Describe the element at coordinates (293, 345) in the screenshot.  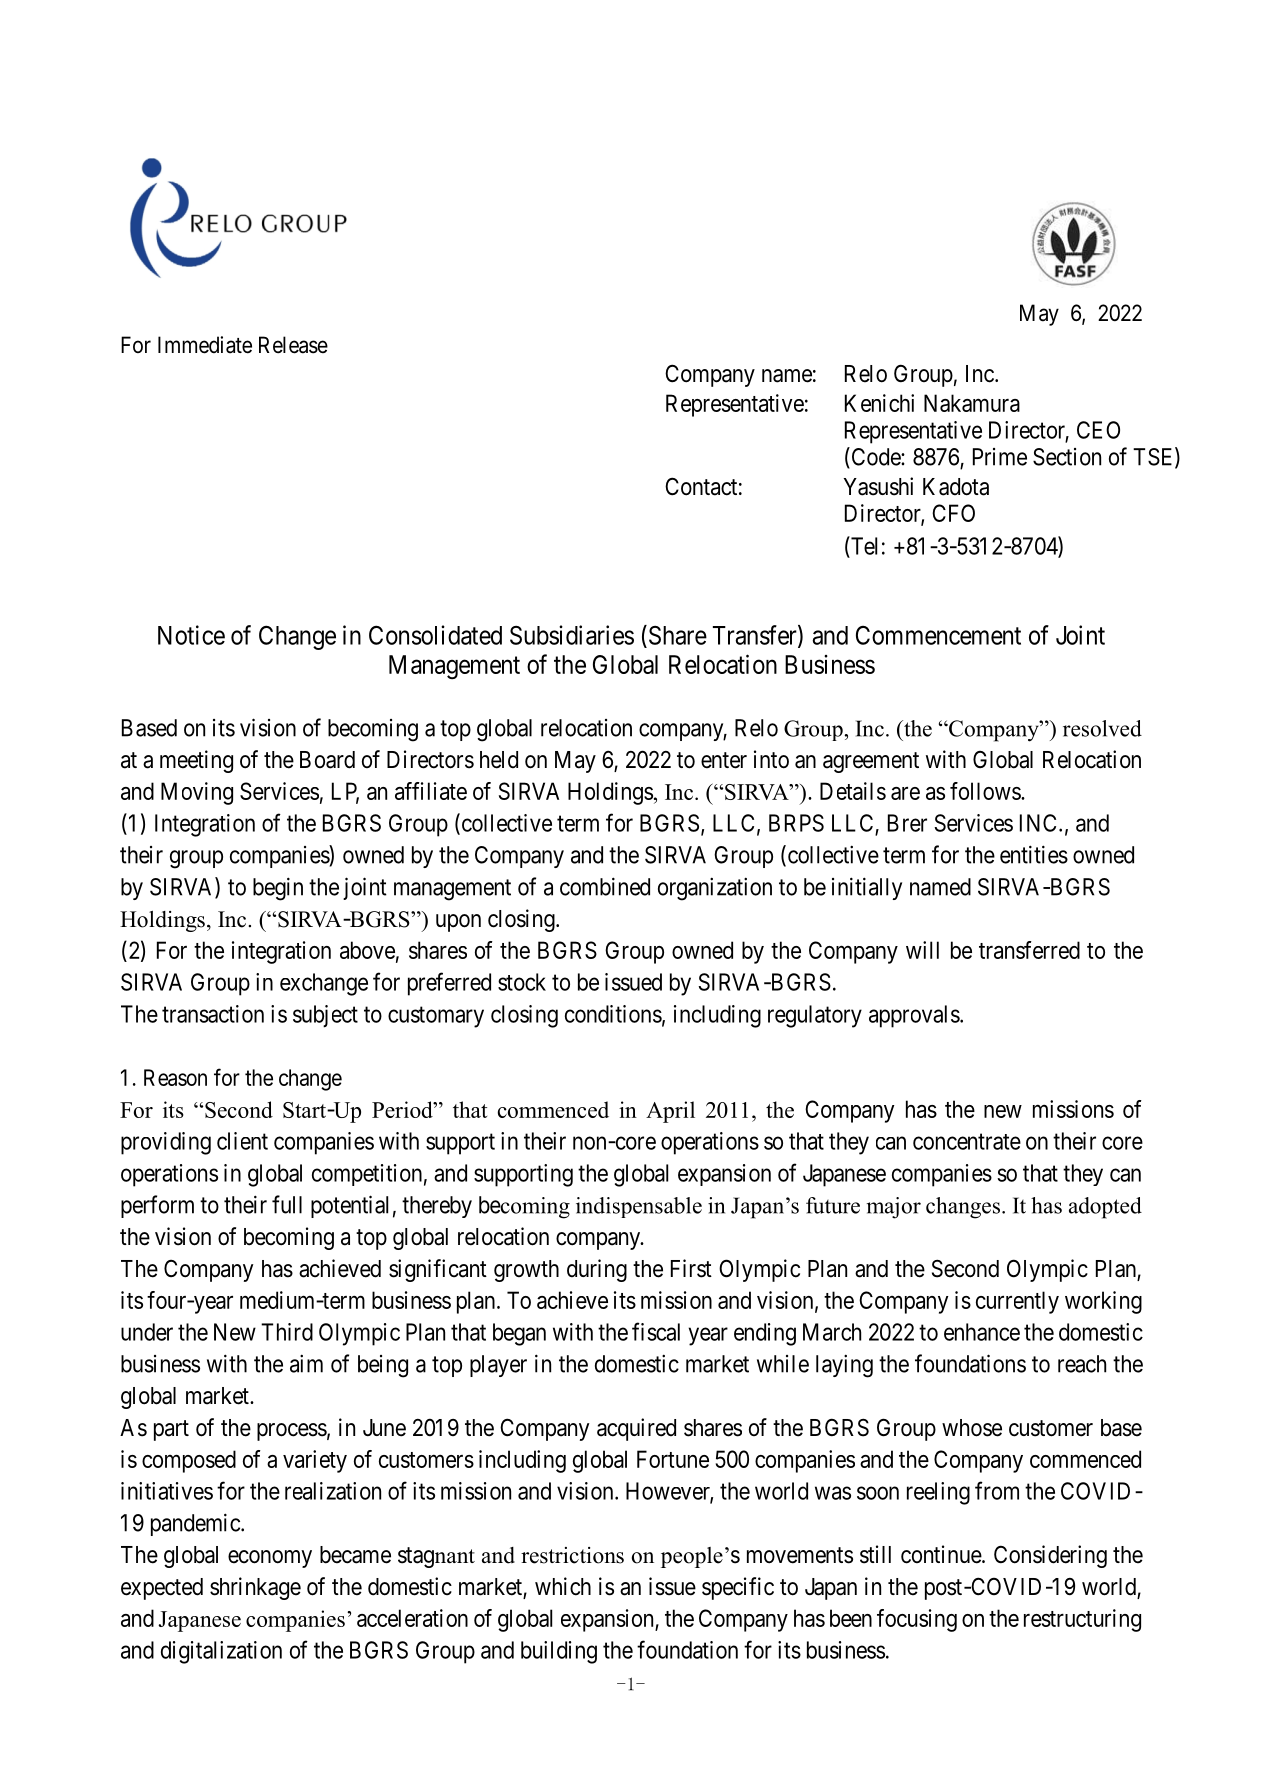
I see `Release` at that location.
